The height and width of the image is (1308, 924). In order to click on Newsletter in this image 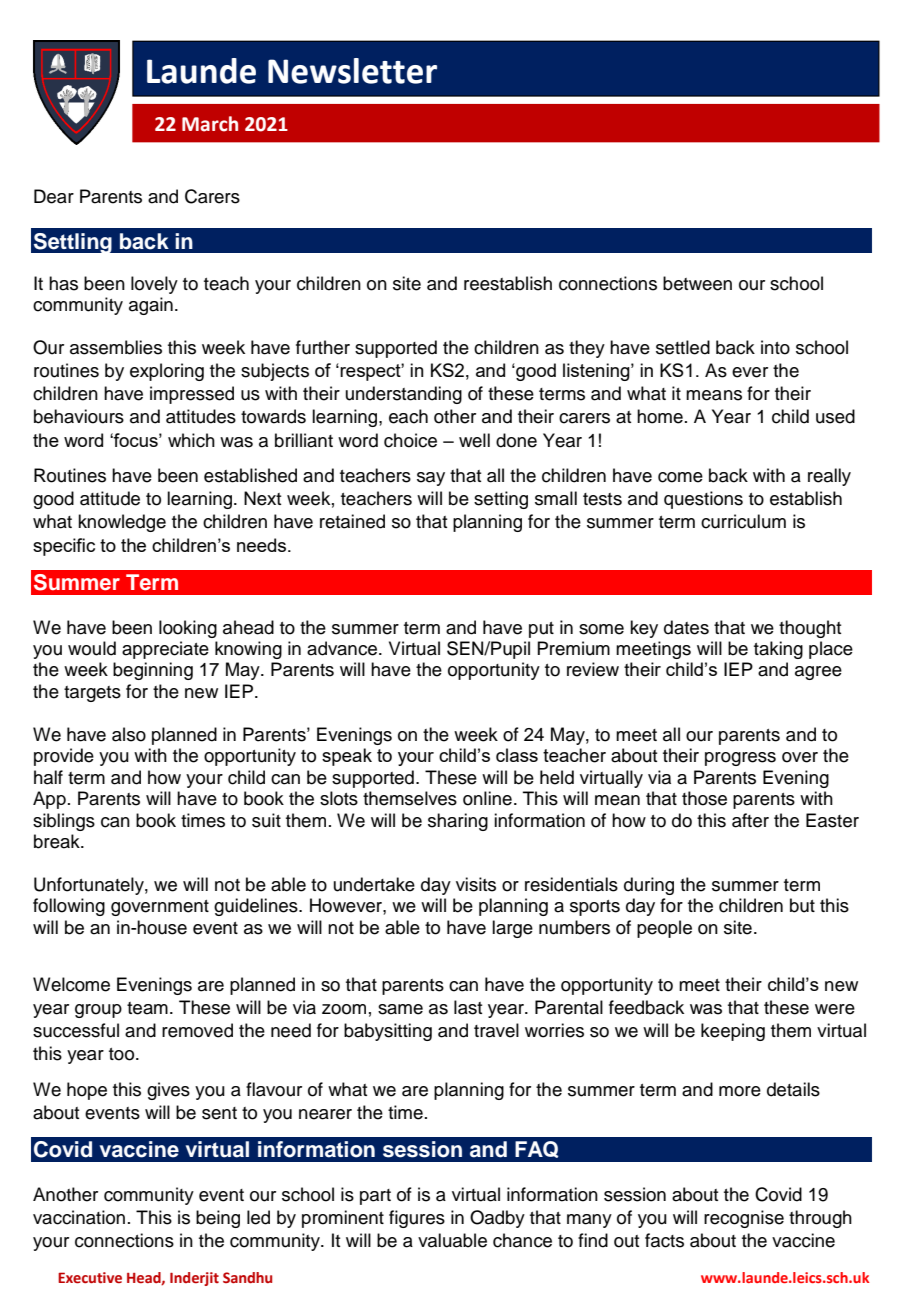, I will do `click(352, 71)`.
